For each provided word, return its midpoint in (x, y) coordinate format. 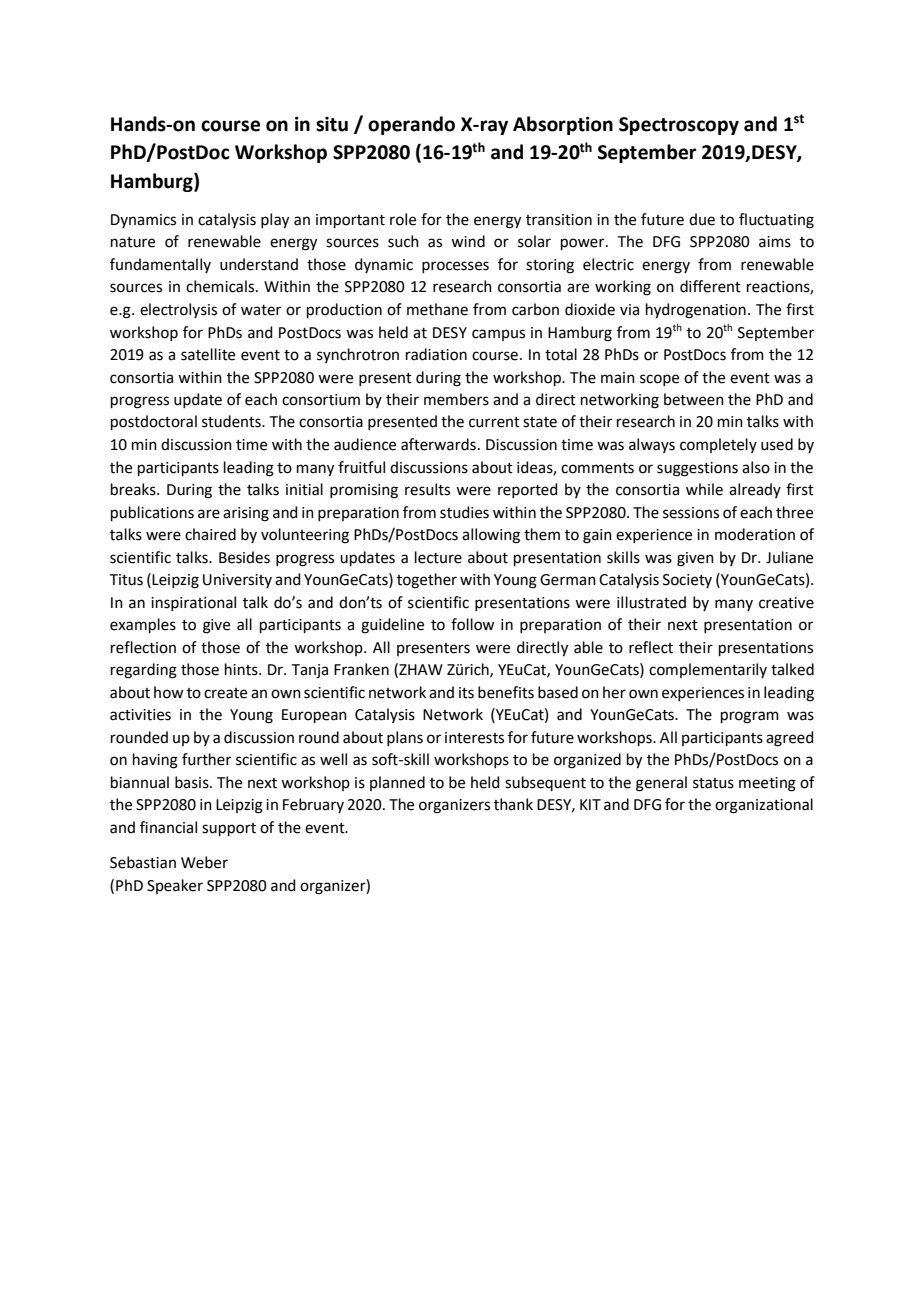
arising (246, 514)
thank (513, 804)
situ (332, 124)
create (225, 693)
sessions (691, 513)
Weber (204, 862)
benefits (506, 692)
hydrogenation (696, 311)
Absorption (563, 125)
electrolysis (178, 310)
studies (464, 512)
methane (437, 309)
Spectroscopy (679, 126)
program (750, 717)
